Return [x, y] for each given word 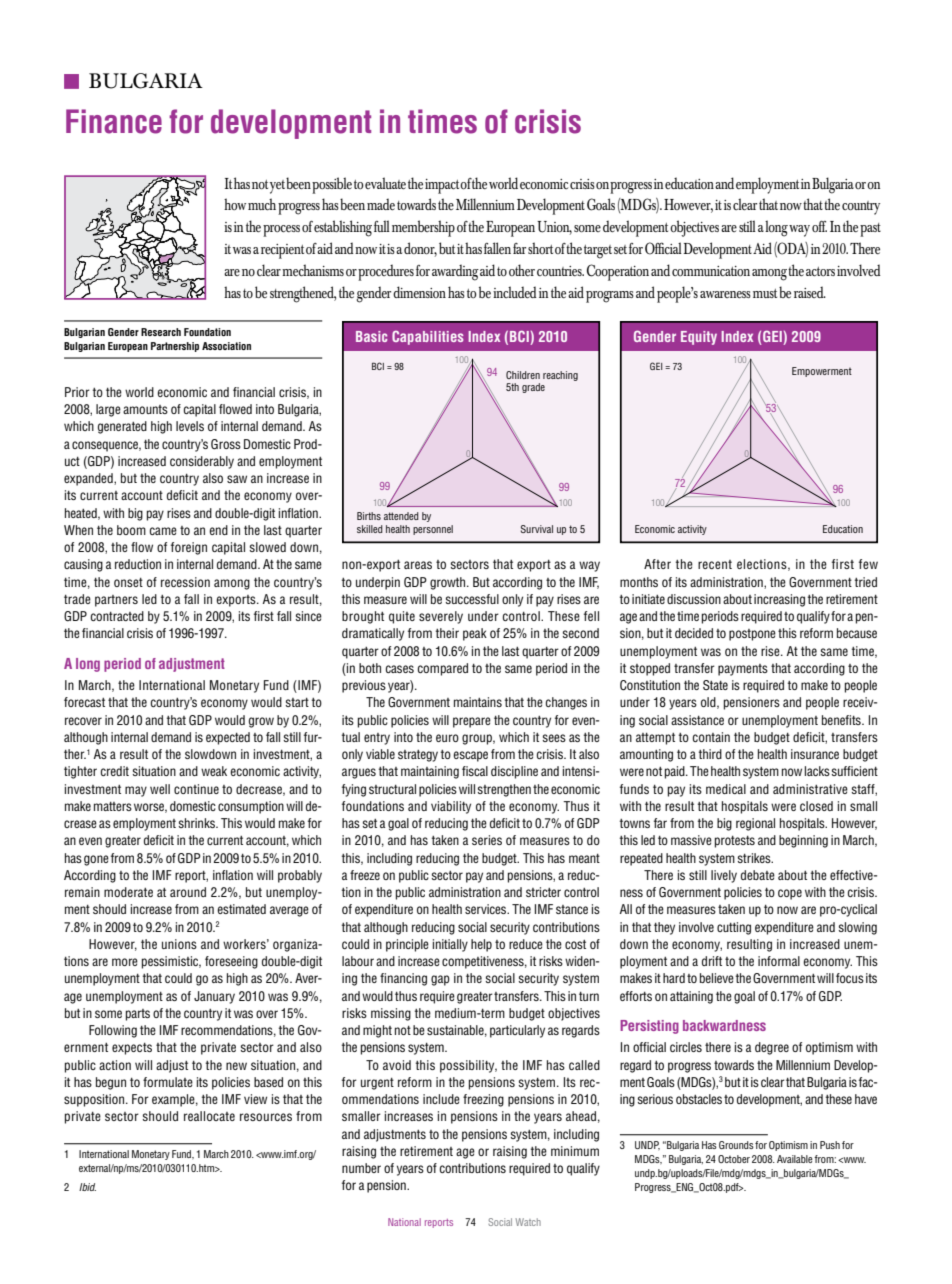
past [870, 230]
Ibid [87, 1187]
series [487, 840]
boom [131, 530]
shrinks [198, 823]
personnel [433, 530]
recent [715, 564]
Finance [114, 121]
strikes [755, 858]
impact [443, 186]
